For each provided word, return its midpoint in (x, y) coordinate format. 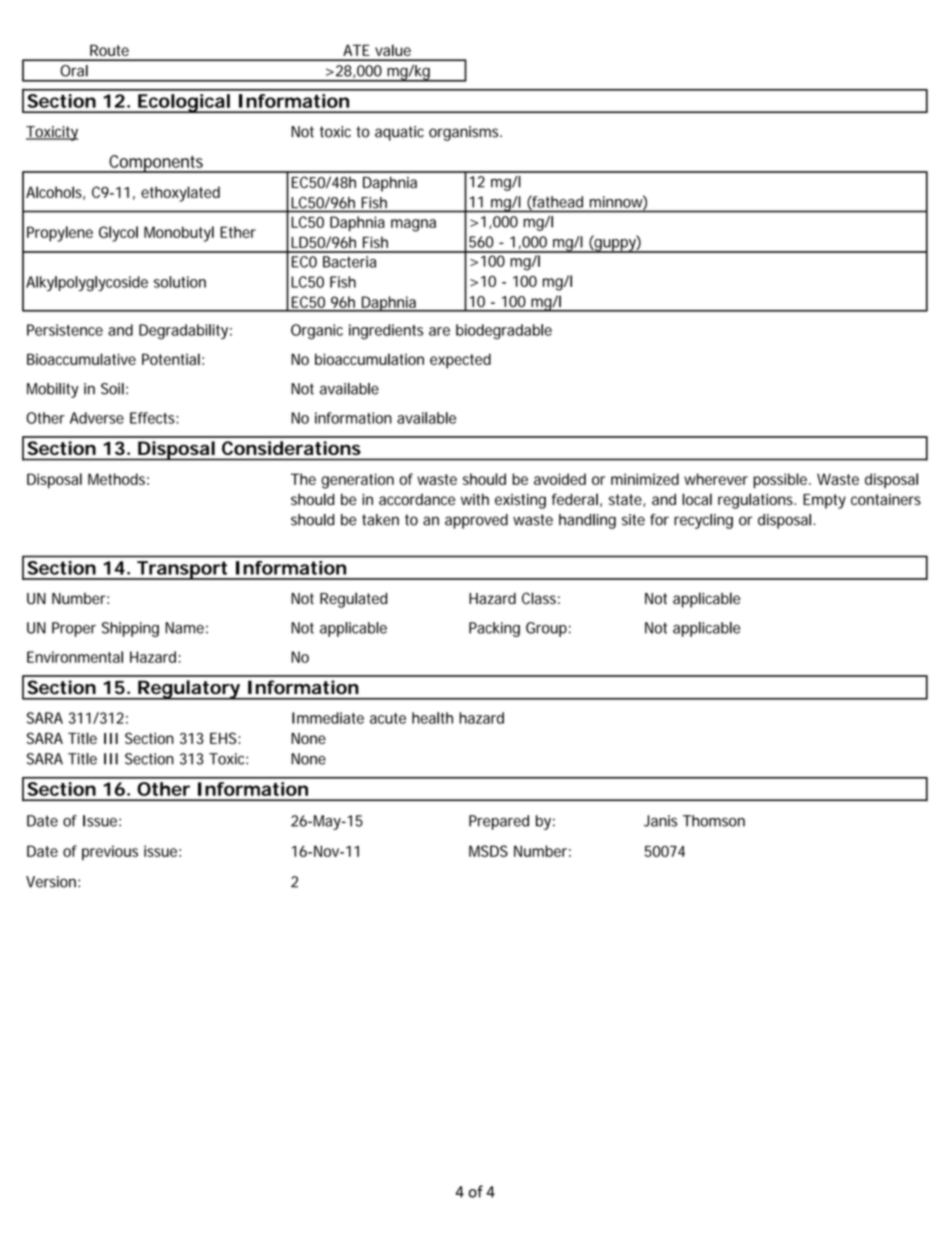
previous (110, 853)
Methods (118, 479)
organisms (465, 133)
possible (782, 481)
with (475, 499)
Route (109, 50)
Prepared (499, 822)
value (393, 50)
